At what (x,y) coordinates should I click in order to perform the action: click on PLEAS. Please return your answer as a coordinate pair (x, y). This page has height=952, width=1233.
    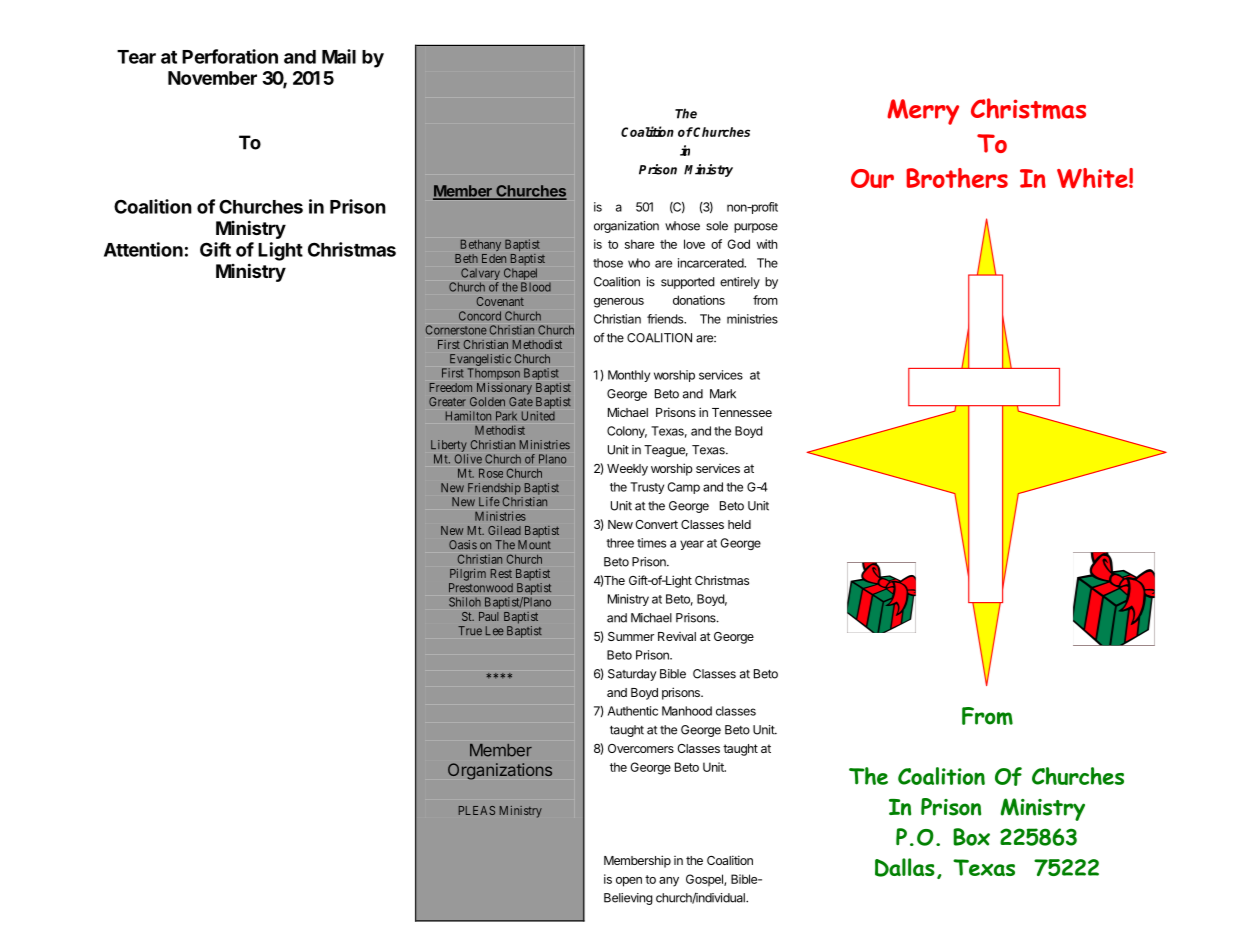
    Looking at the image, I should click on (477, 810).
